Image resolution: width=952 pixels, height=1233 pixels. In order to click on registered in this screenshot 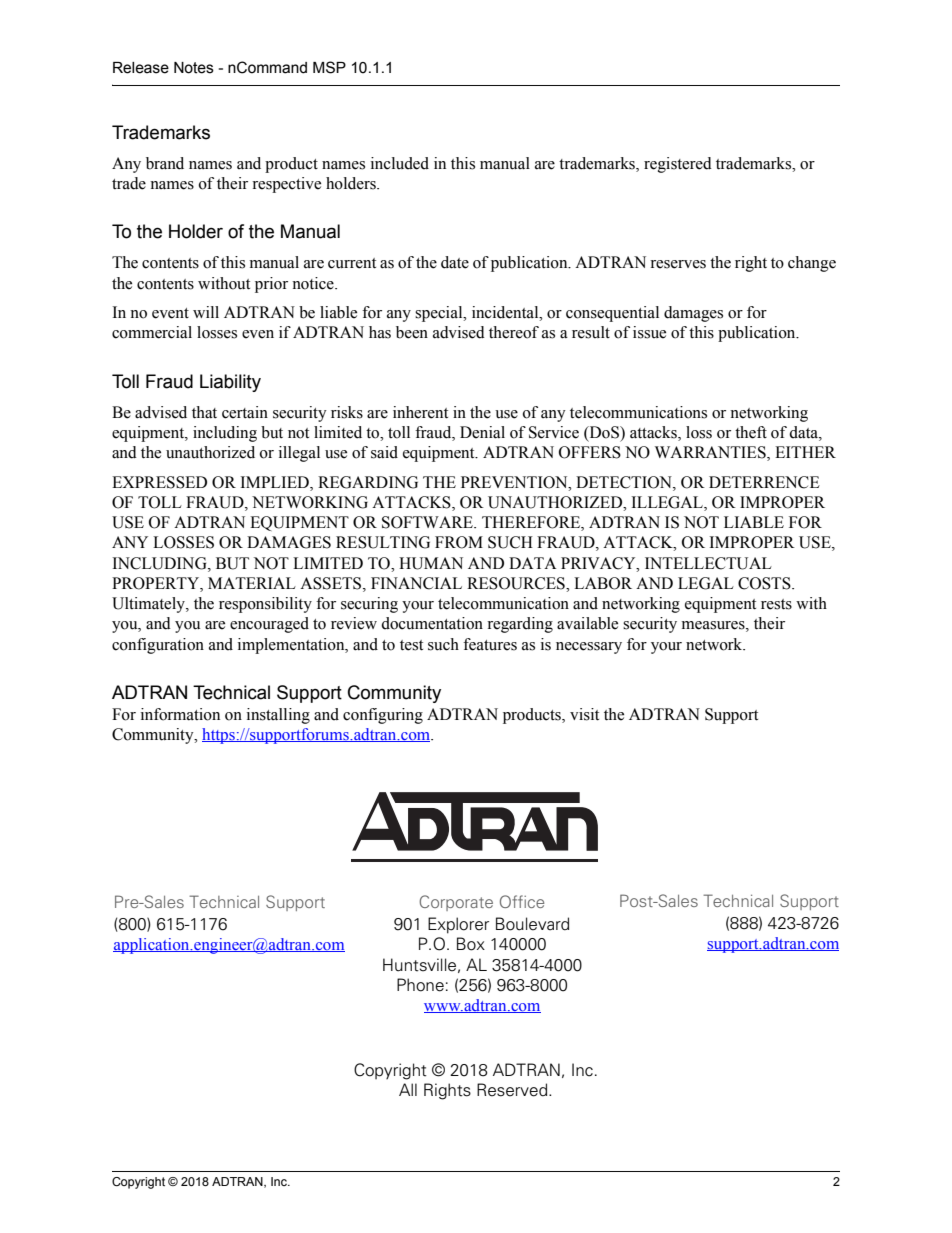, I will do `click(678, 165)`.
